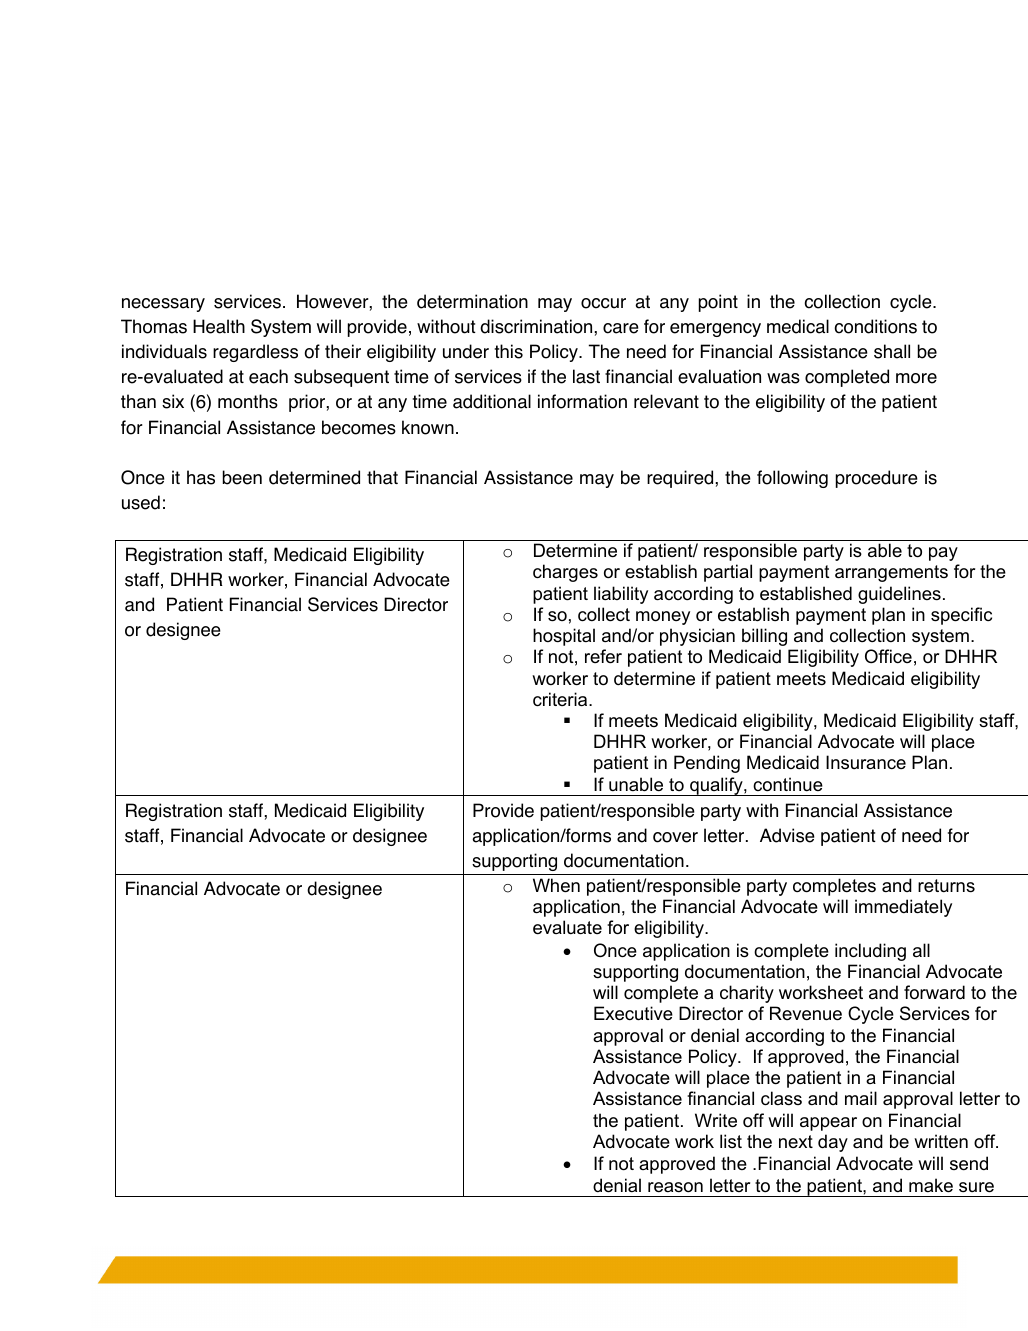 The height and width of the screenshot is (1331, 1028). What do you see at coordinates (891, 573) in the screenshot?
I see `arrangements` at bounding box center [891, 573].
